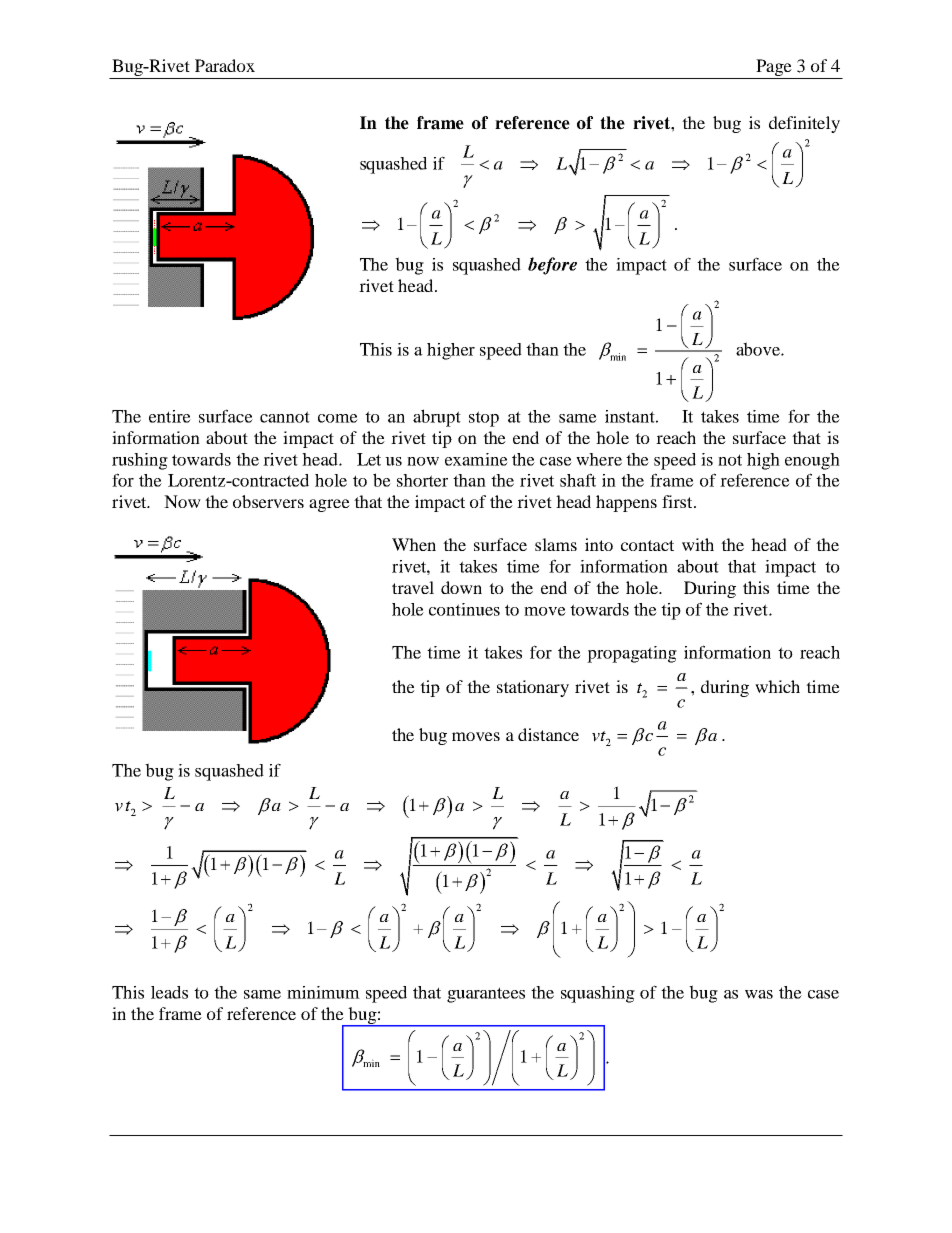 Image resolution: width=952 pixels, height=1233 pixels. What do you see at coordinates (552, 266) in the screenshot?
I see `before` at bounding box center [552, 266].
